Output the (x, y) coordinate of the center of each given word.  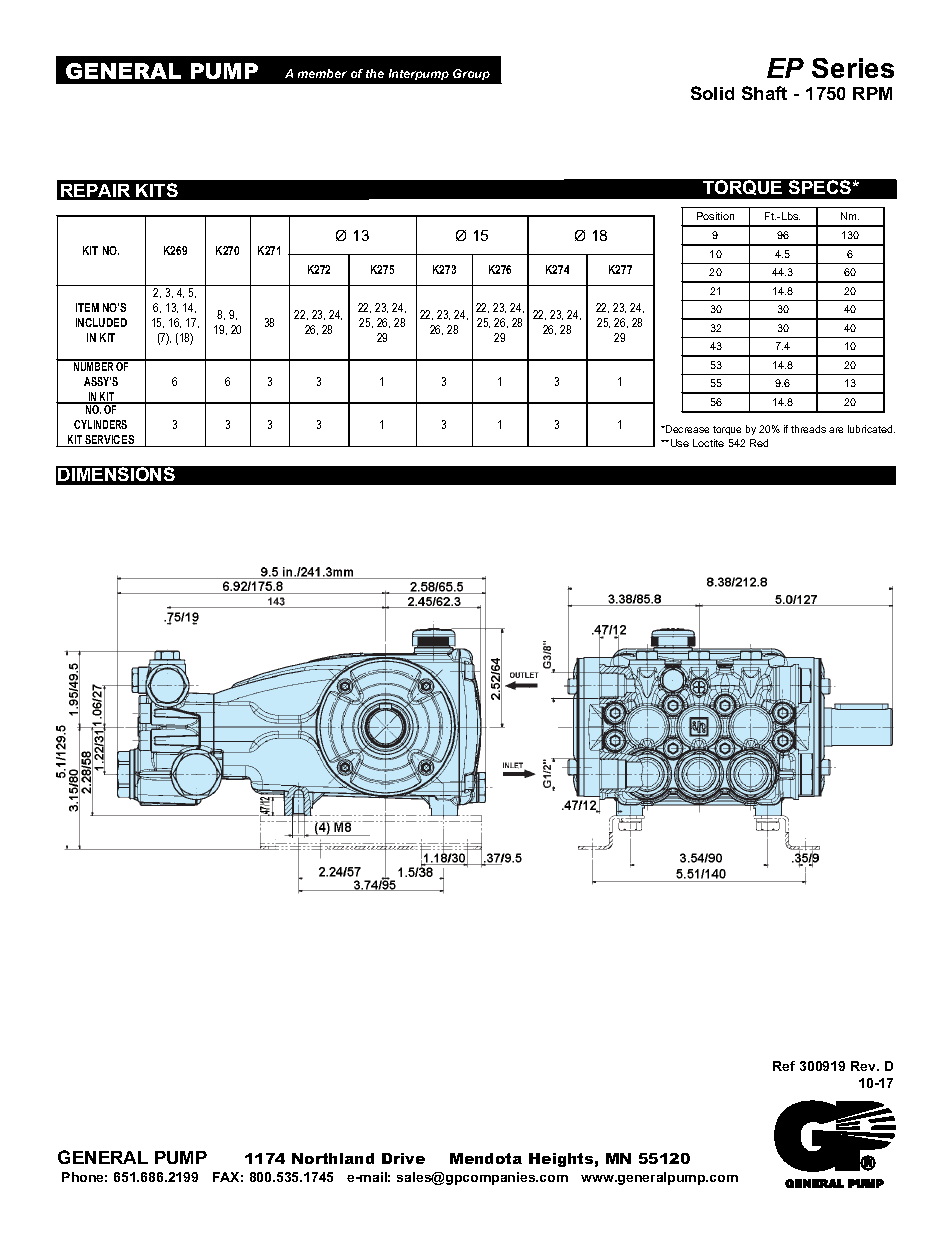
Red (759, 443)
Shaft (764, 93)
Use (678, 443)
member (322, 73)
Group (471, 74)
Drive (403, 1158)
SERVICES (110, 441)
